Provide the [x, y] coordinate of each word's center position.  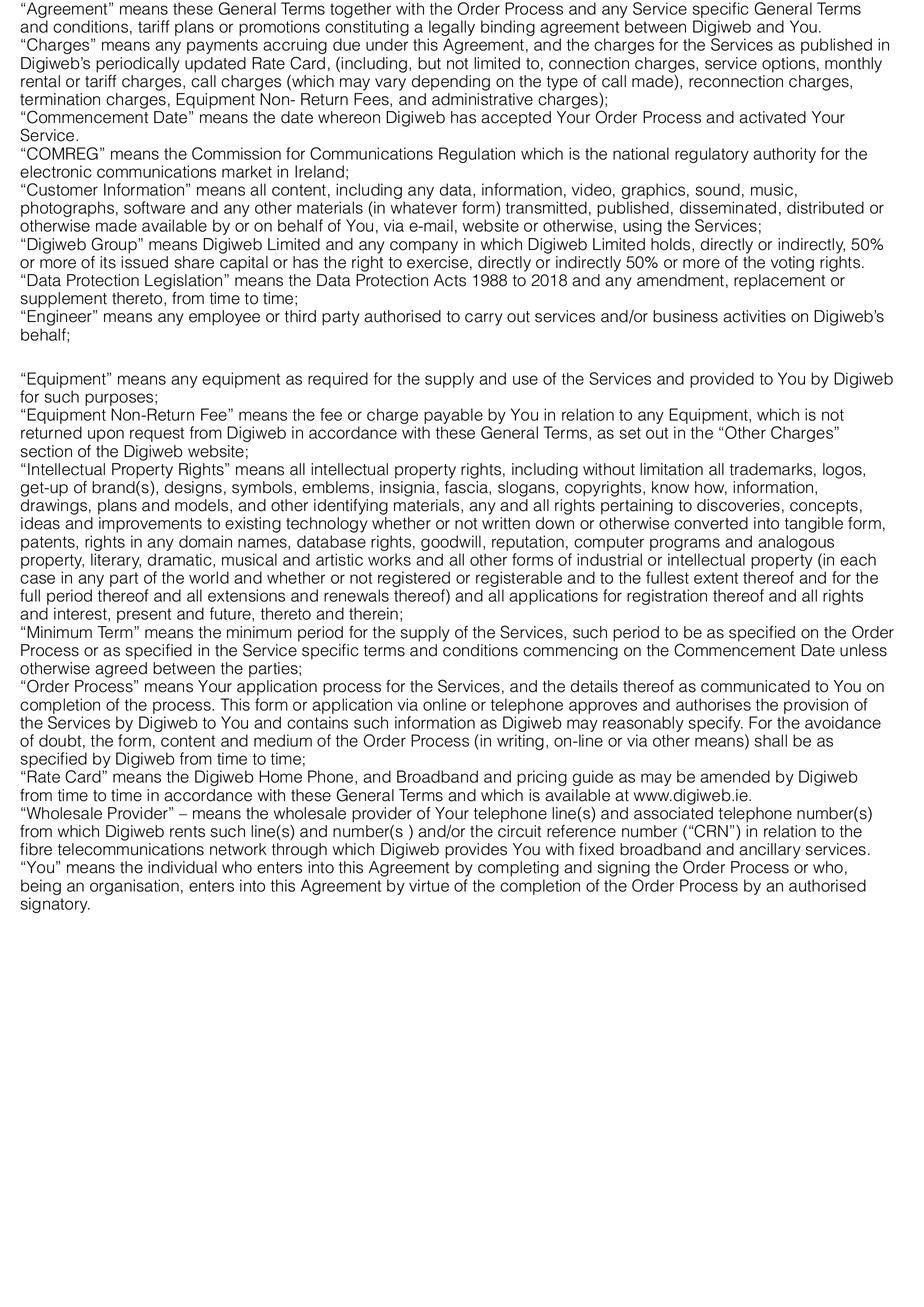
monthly [853, 65]
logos [843, 471]
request [157, 434]
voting [792, 264]
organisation [134, 887]
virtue [429, 885]
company [424, 247]
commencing [570, 652]
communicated [755, 686]
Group [115, 245]
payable [454, 417]
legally [451, 29]
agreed [121, 670]
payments [222, 46]
